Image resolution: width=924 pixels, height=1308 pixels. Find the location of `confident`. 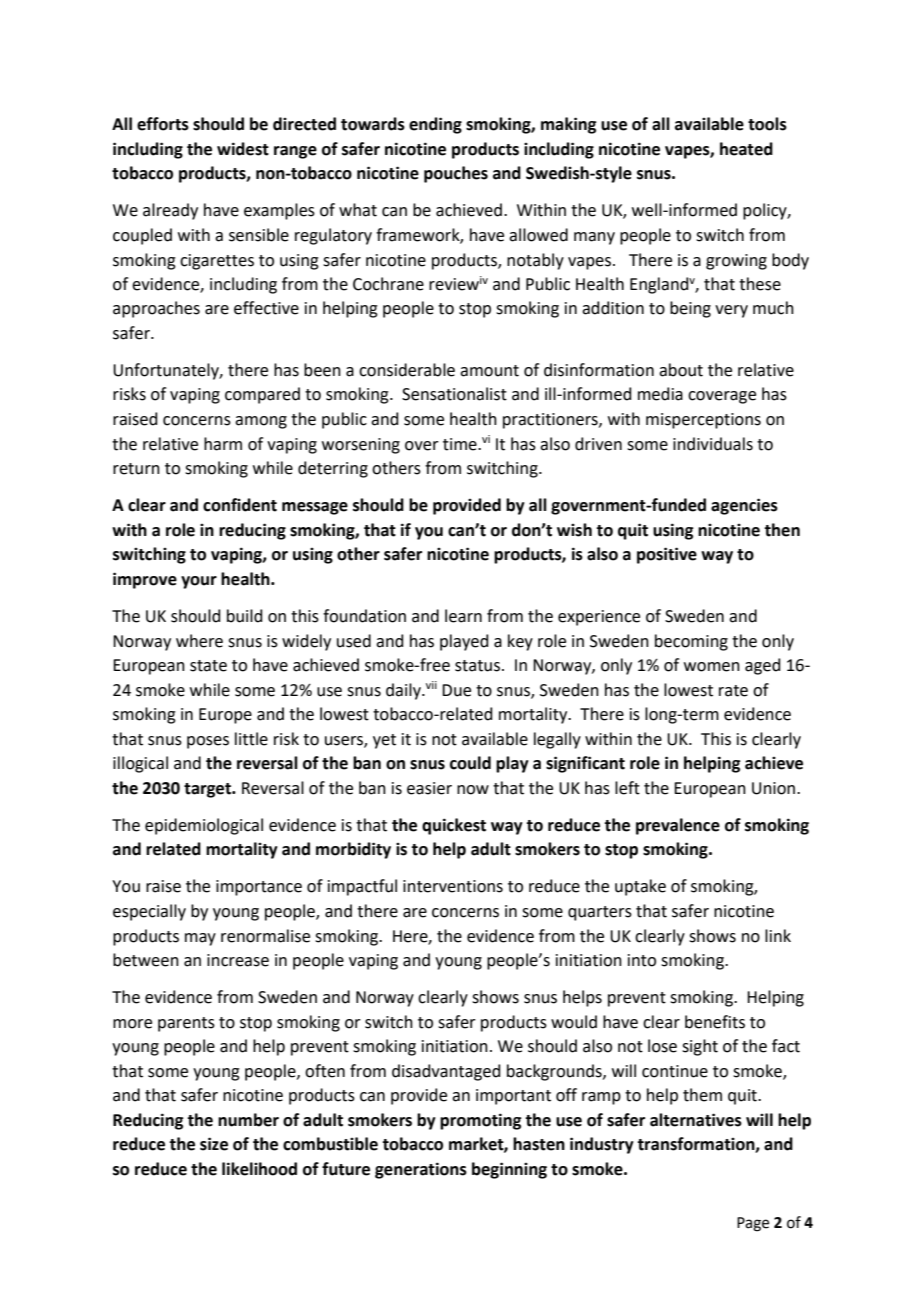

confident is located at coordinates (240, 505).
